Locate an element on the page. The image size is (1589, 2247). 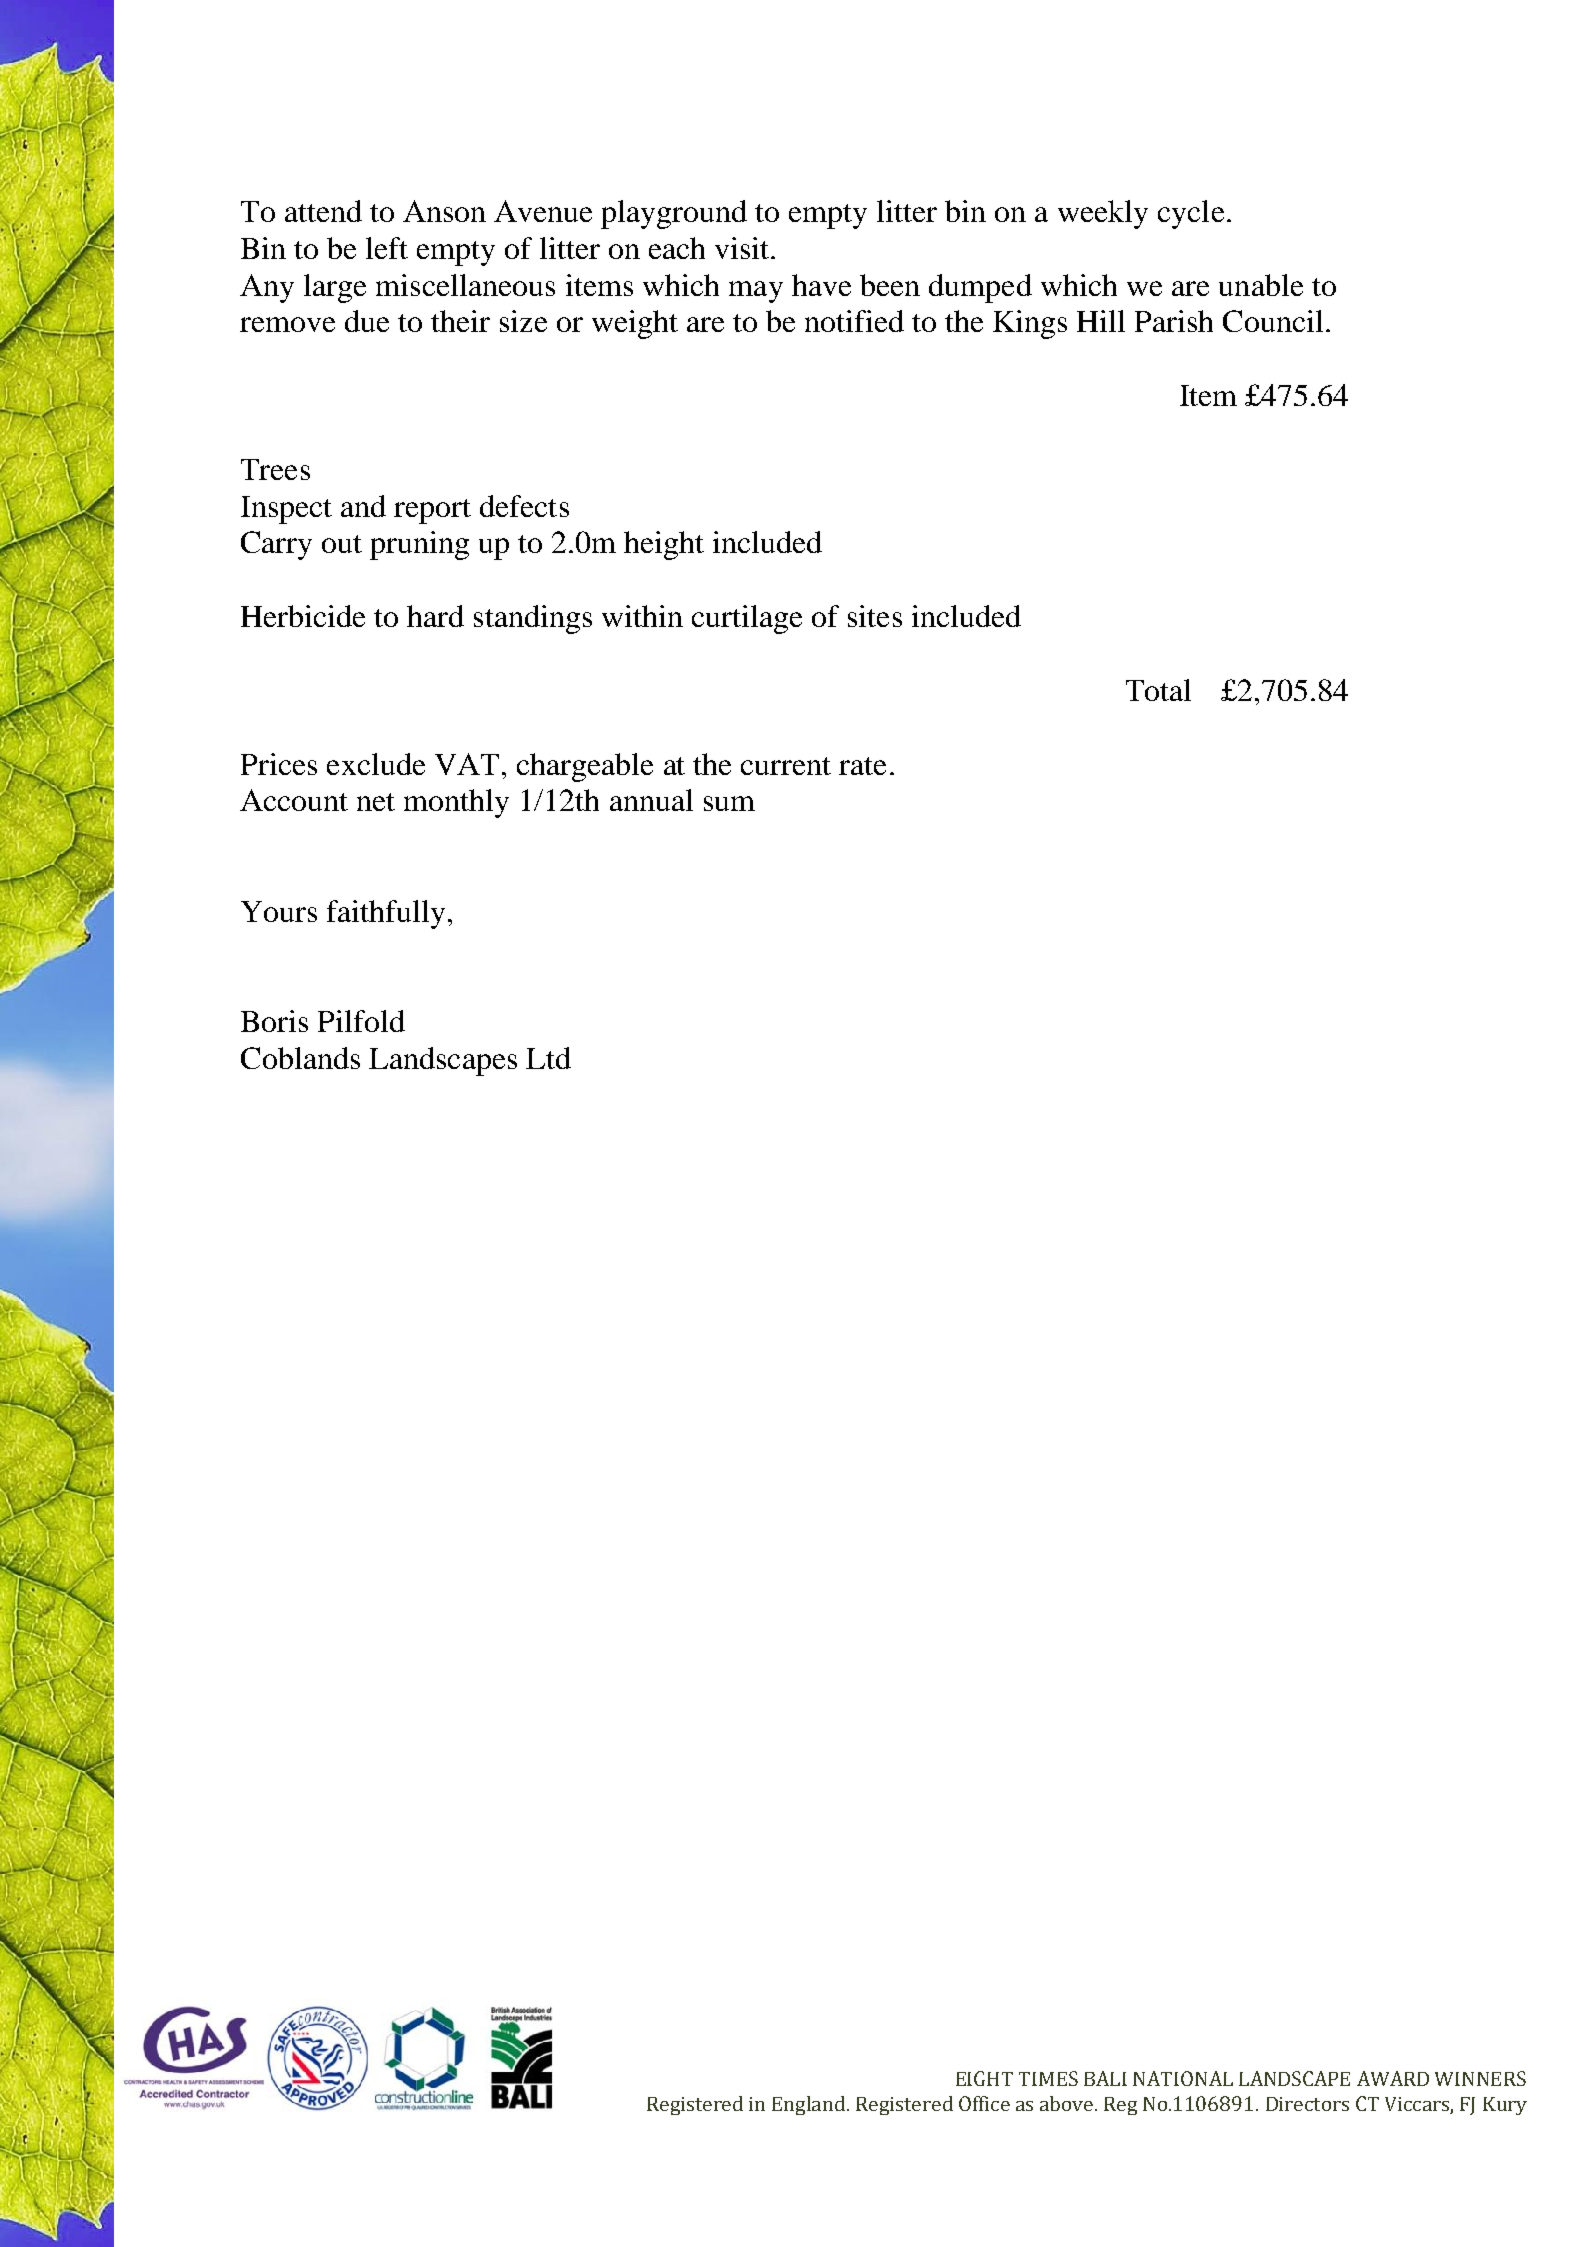
Boris is located at coordinates (274, 1021).
